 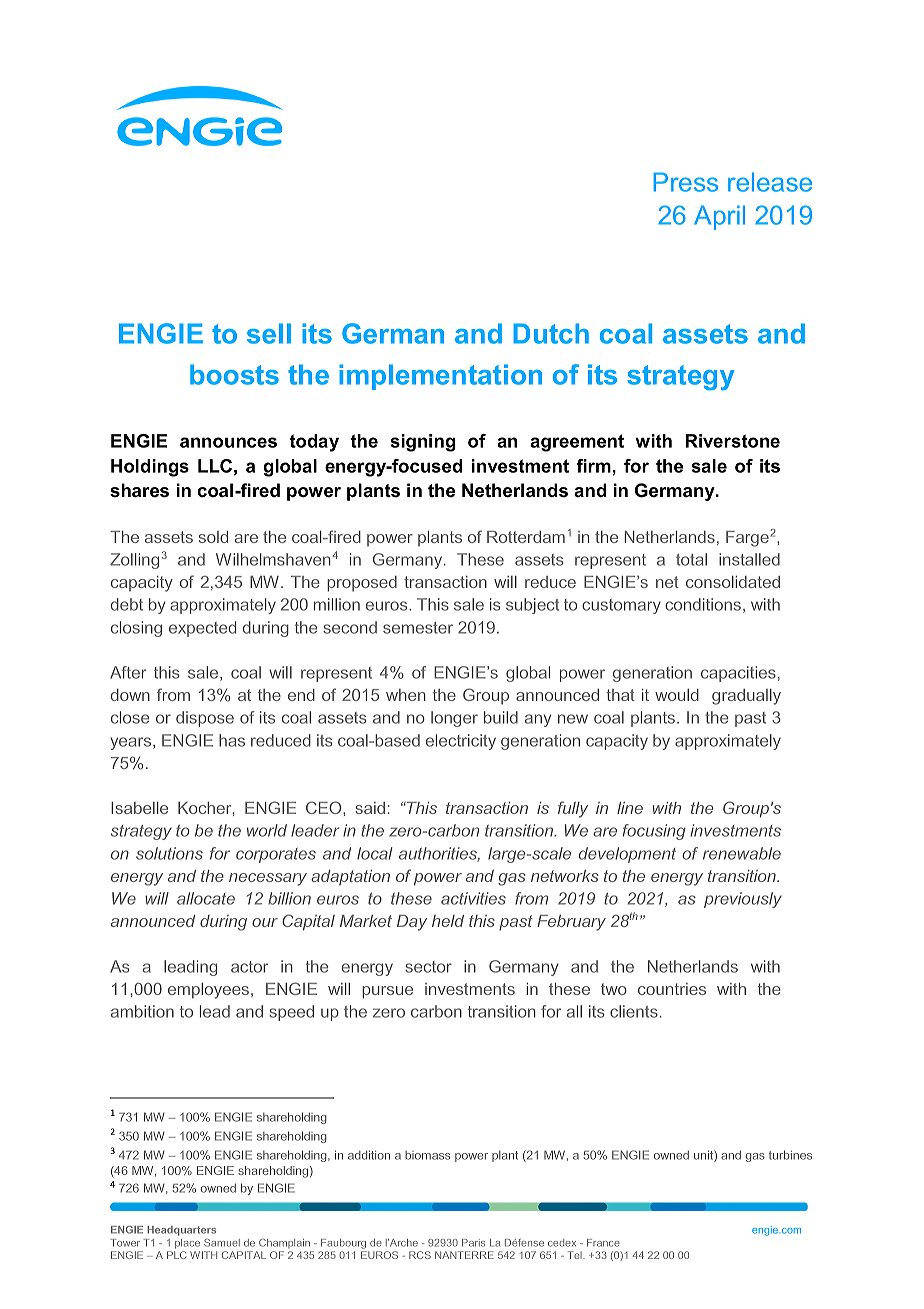 I want to click on activities, so click(x=473, y=898).
